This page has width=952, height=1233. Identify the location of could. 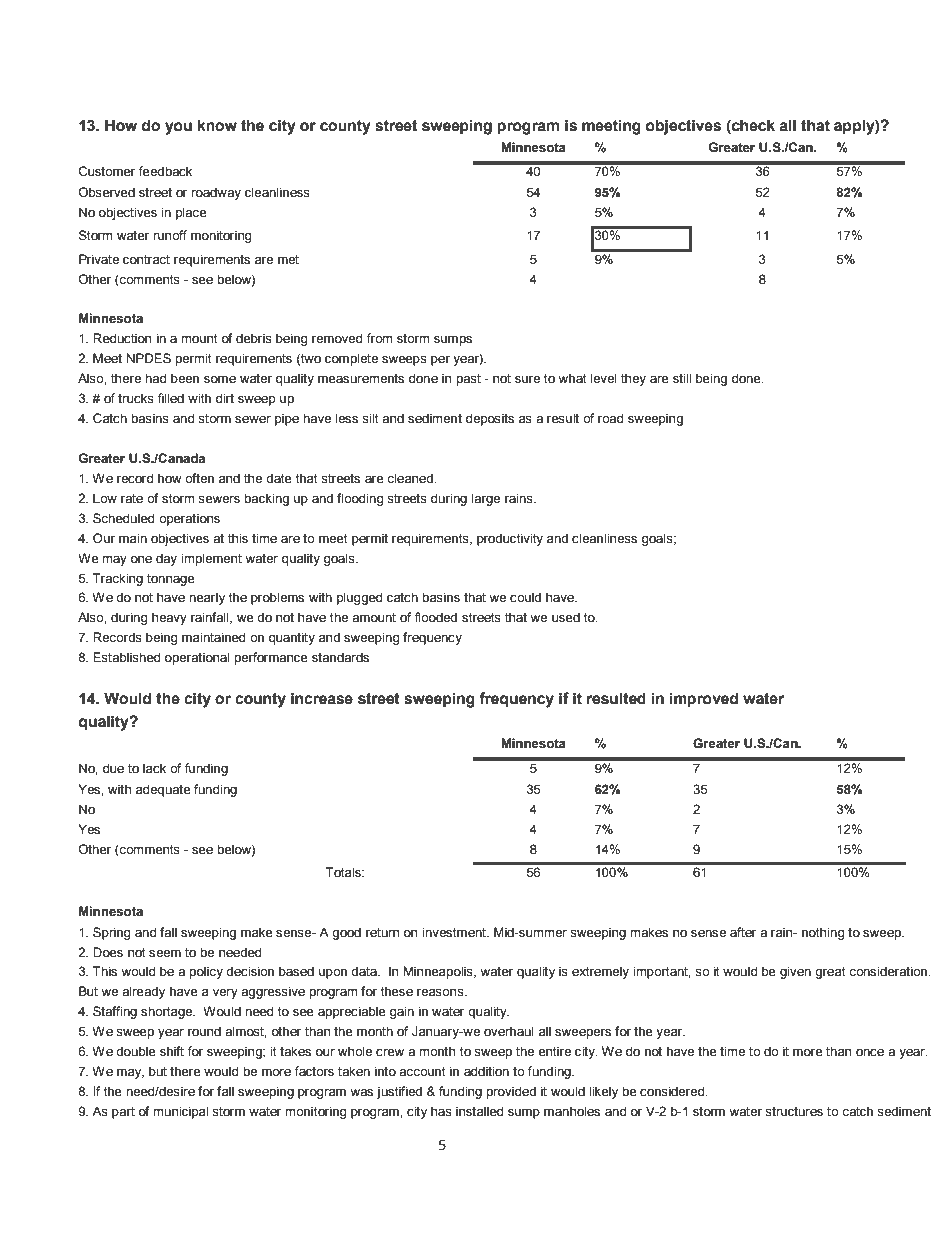
(525, 597).
